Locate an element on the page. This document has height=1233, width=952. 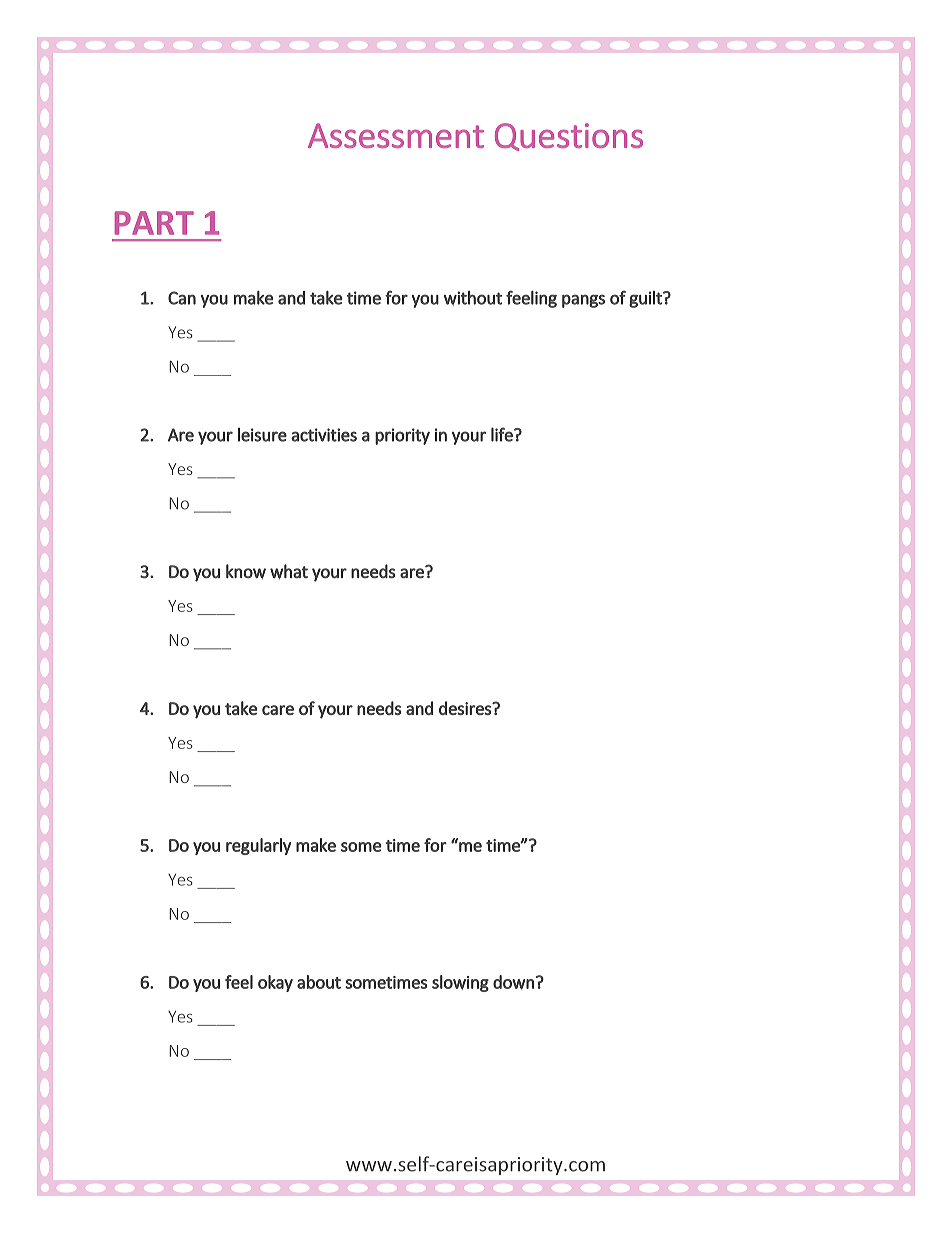
Questions is located at coordinates (569, 137).
